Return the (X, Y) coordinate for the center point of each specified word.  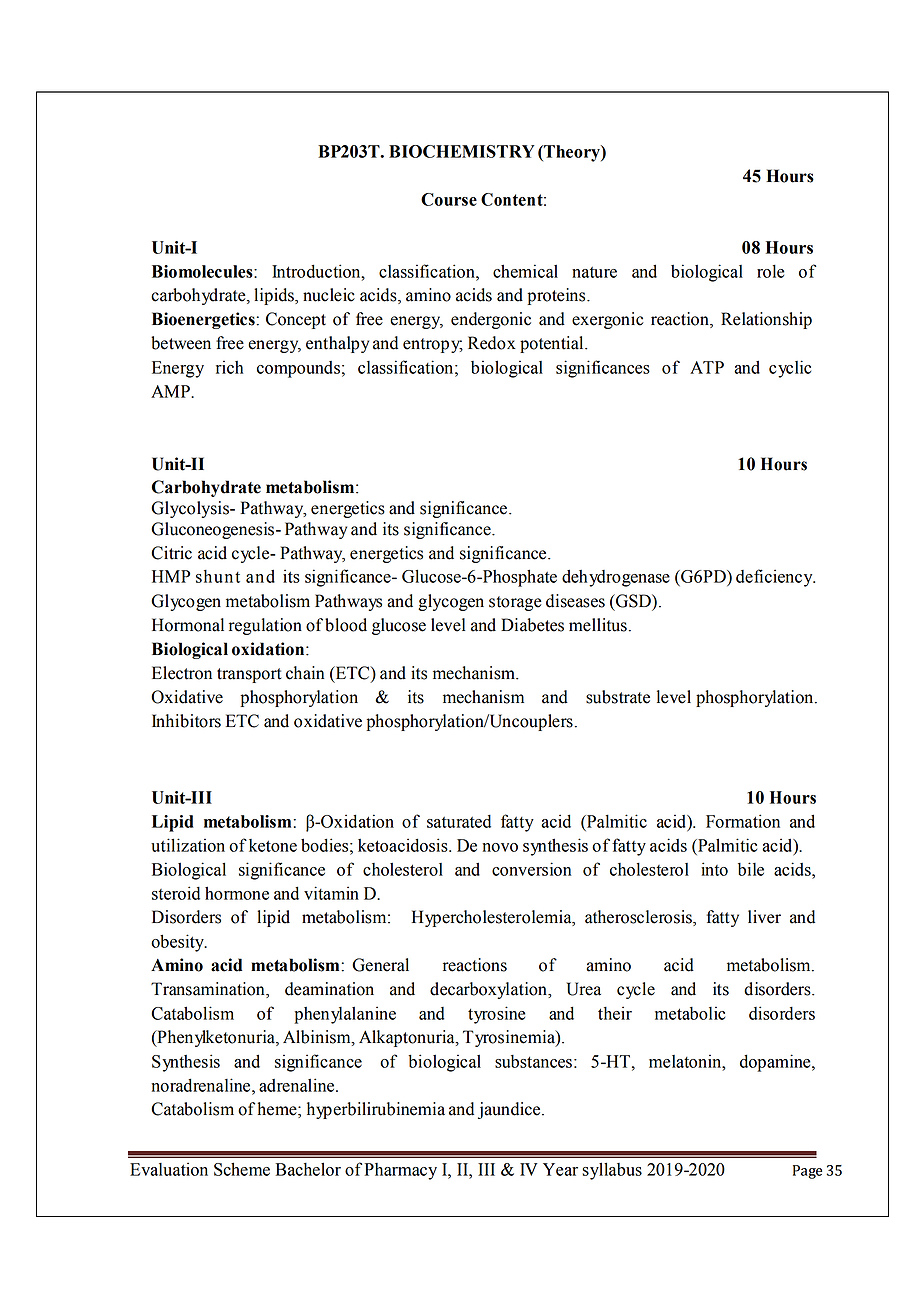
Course (449, 199)
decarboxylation (489, 990)
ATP (707, 367)
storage (515, 603)
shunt (218, 576)
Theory (572, 153)
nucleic (329, 295)
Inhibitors (186, 721)
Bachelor (308, 1169)
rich (229, 367)
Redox (492, 343)
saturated (459, 821)
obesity (178, 943)
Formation (743, 821)
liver (764, 917)
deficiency (775, 578)
